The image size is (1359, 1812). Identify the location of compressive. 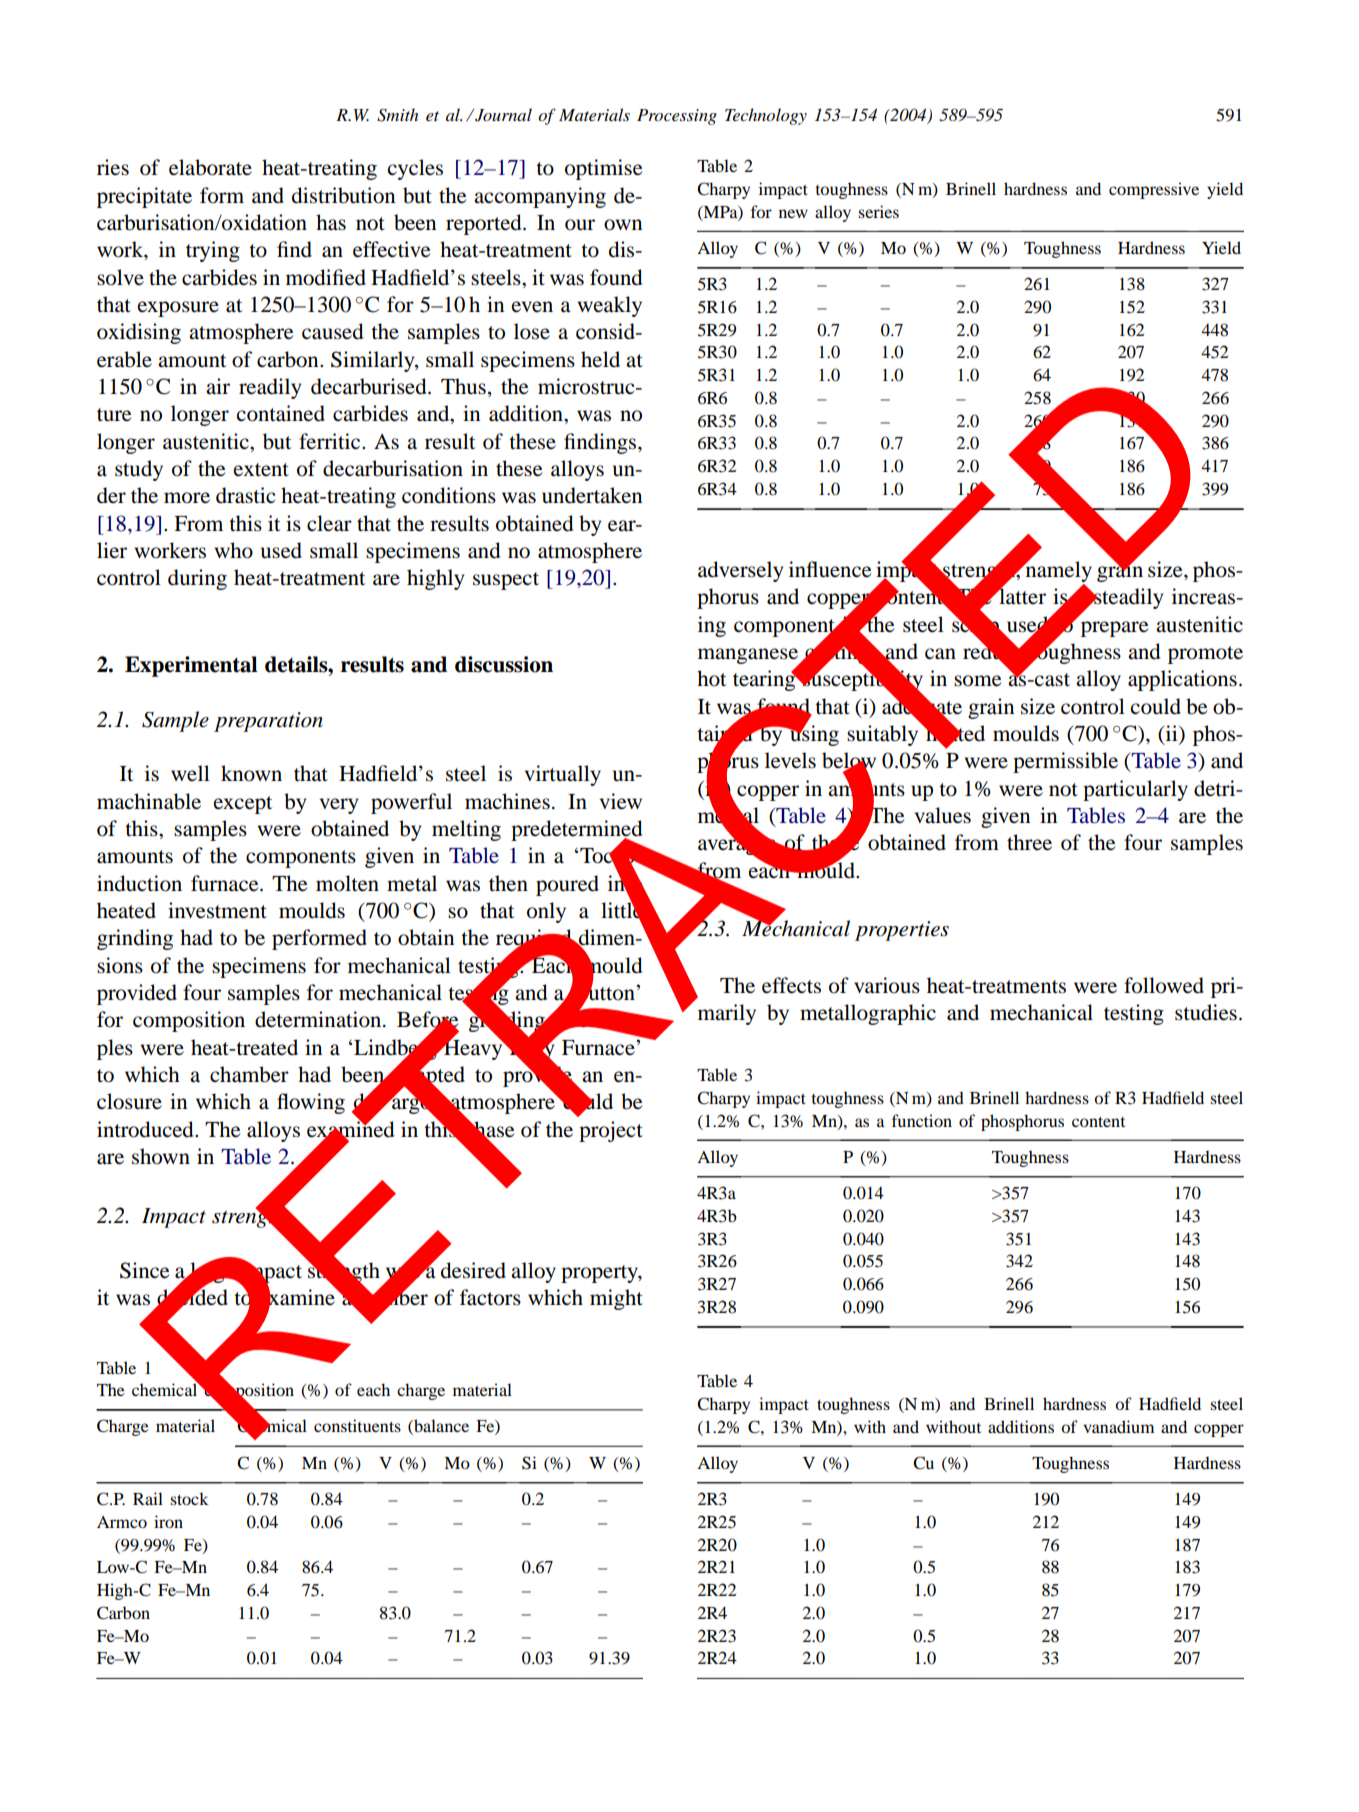
(1154, 190).
